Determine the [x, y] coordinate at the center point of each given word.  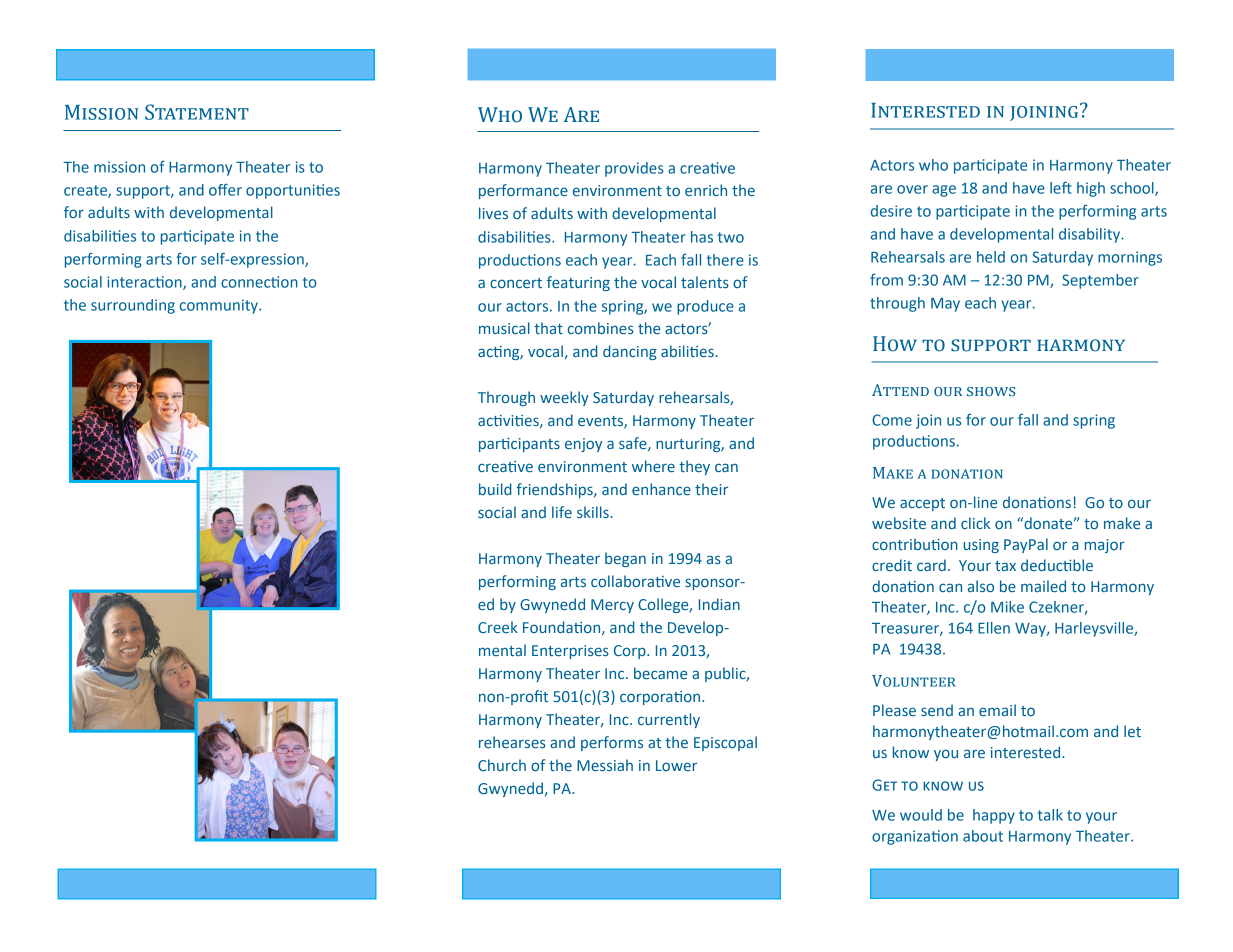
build [495, 489]
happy [994, 816]
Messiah [605, 765]
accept [922, 504]
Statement [197, 112]
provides [634, 169]
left [1061, 187]
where [653, 466]
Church [502, 765]
